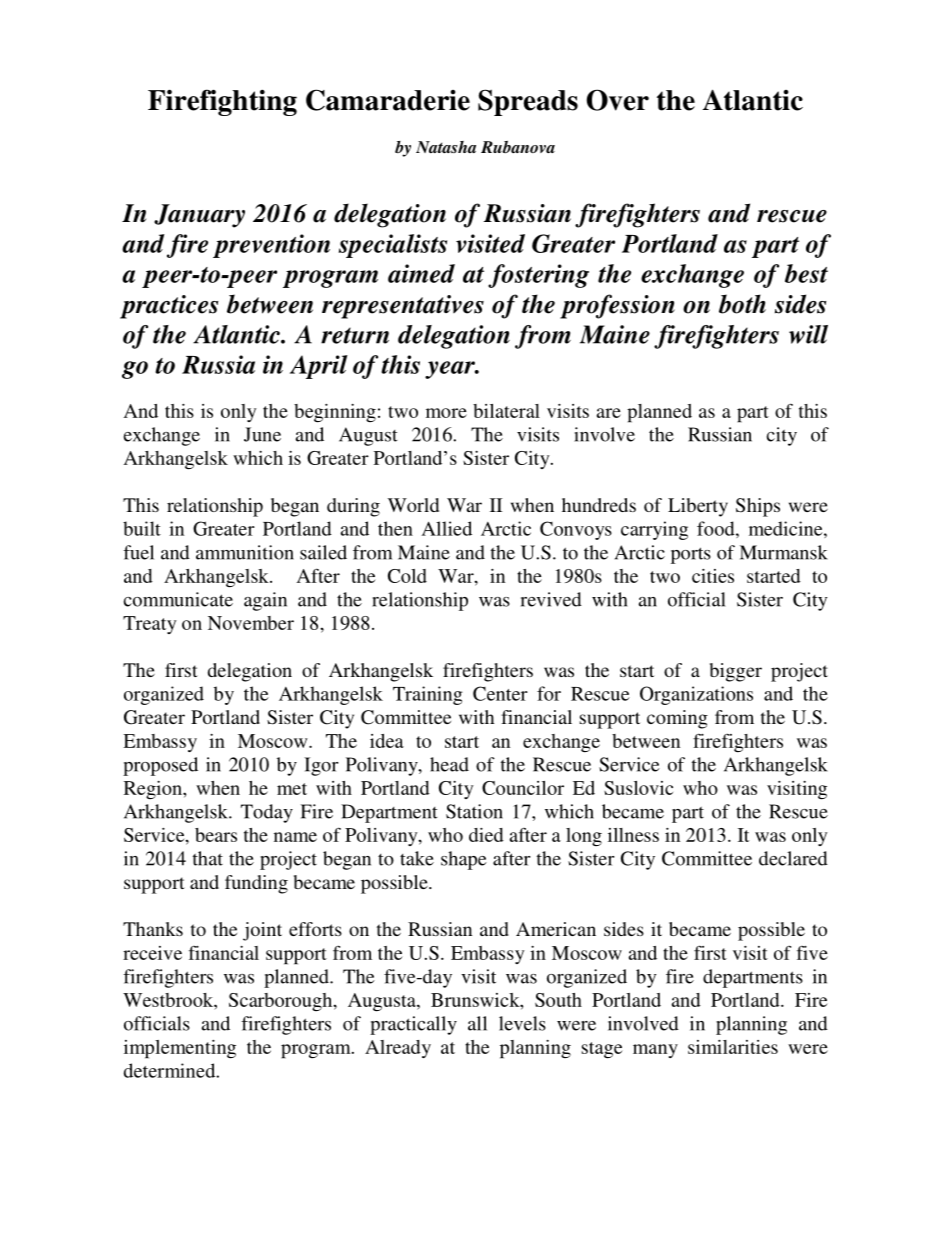 Image resolution: width=952 pixels, height=1233 pixels. What do you see at coordinates (199, 216) in the screenshot?
I see `January` at bounding box center [199, 216].
